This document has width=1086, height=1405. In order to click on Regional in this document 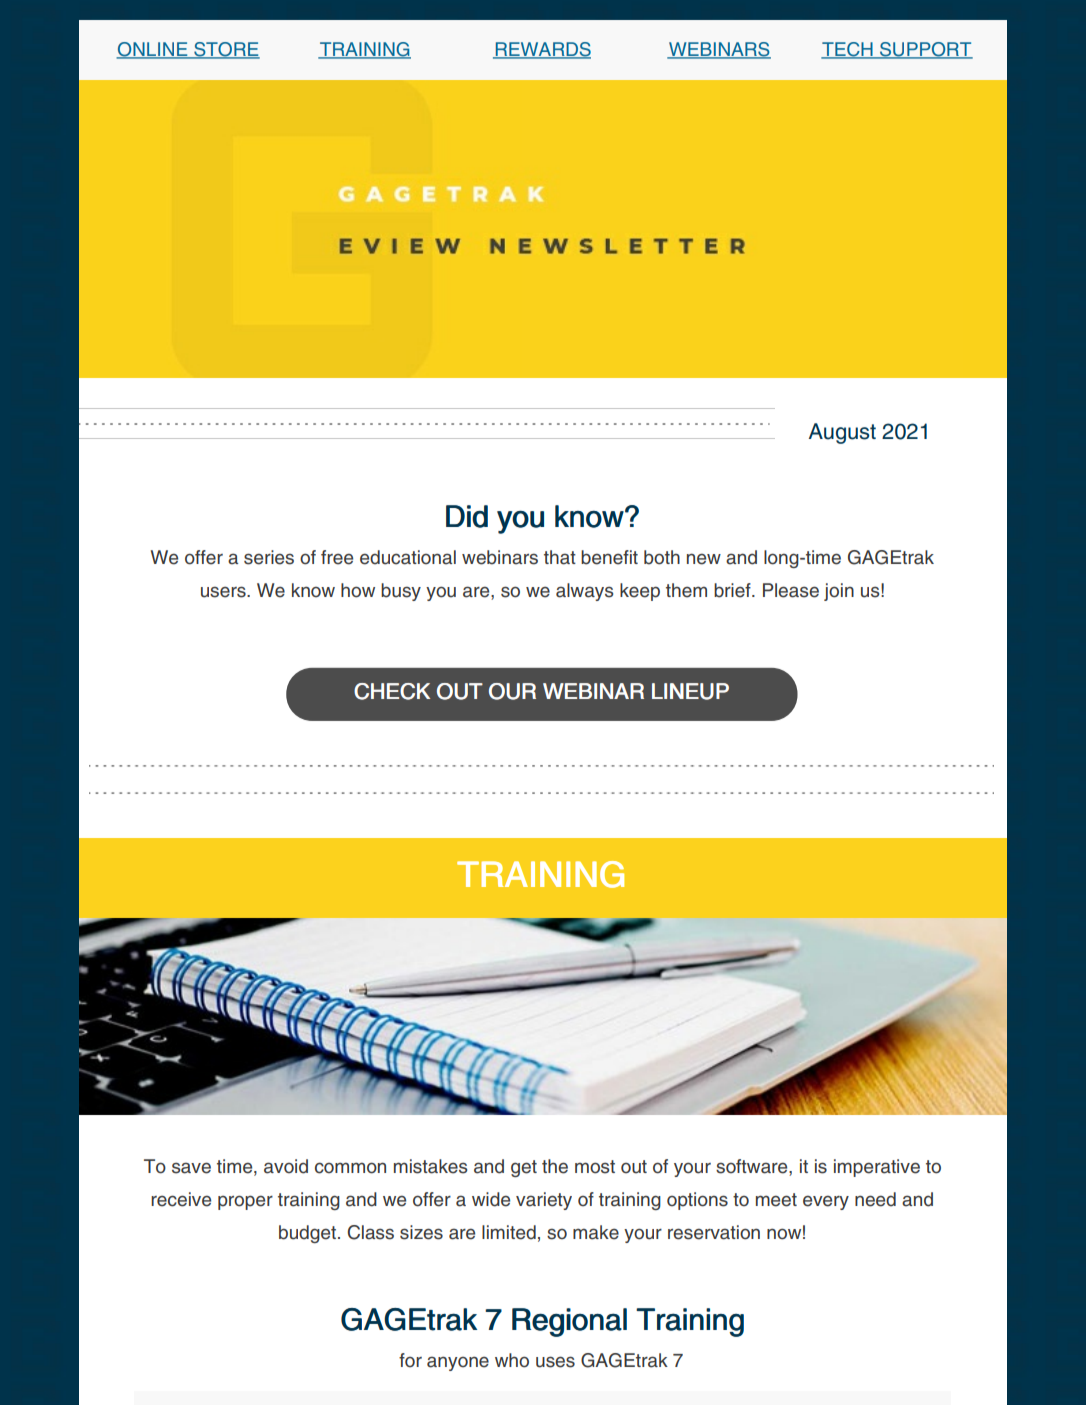, I will do `click(569, 1322)`.
